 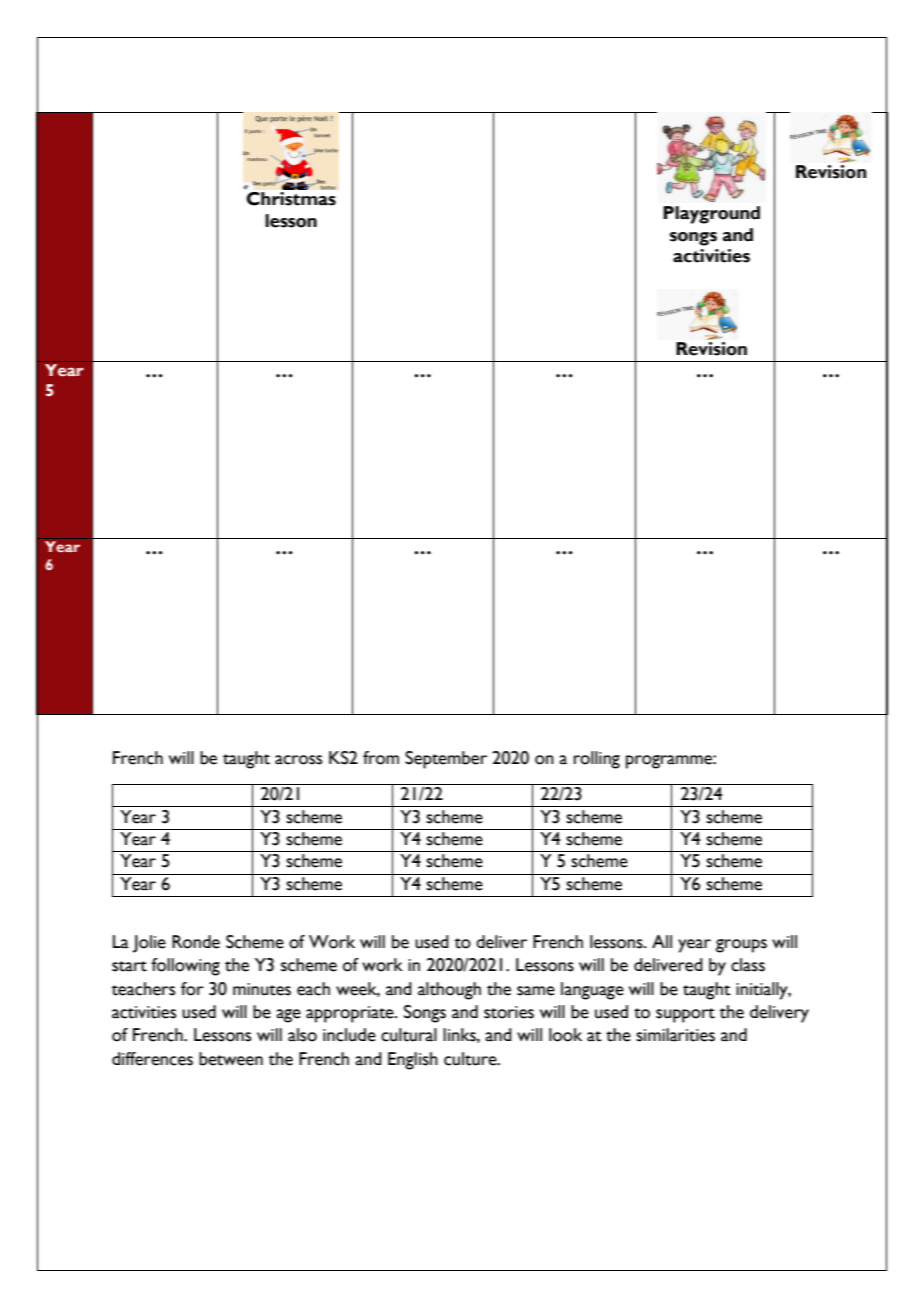 What do you see at coordinates (748, 965) in the screenshot?
I see `class` at bounding box center [748, 965].
